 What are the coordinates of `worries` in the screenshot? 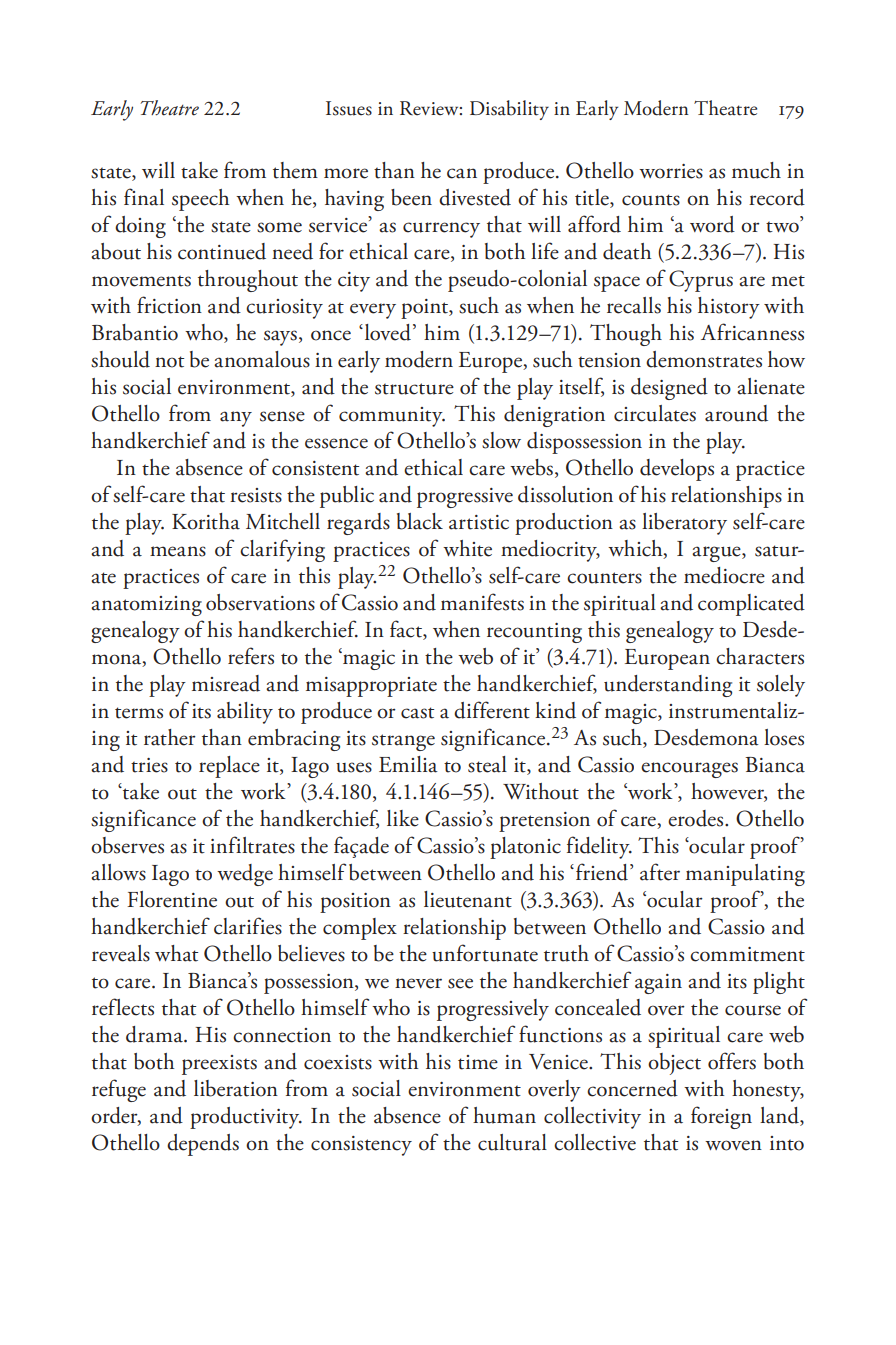 It's located at (671, 171).
